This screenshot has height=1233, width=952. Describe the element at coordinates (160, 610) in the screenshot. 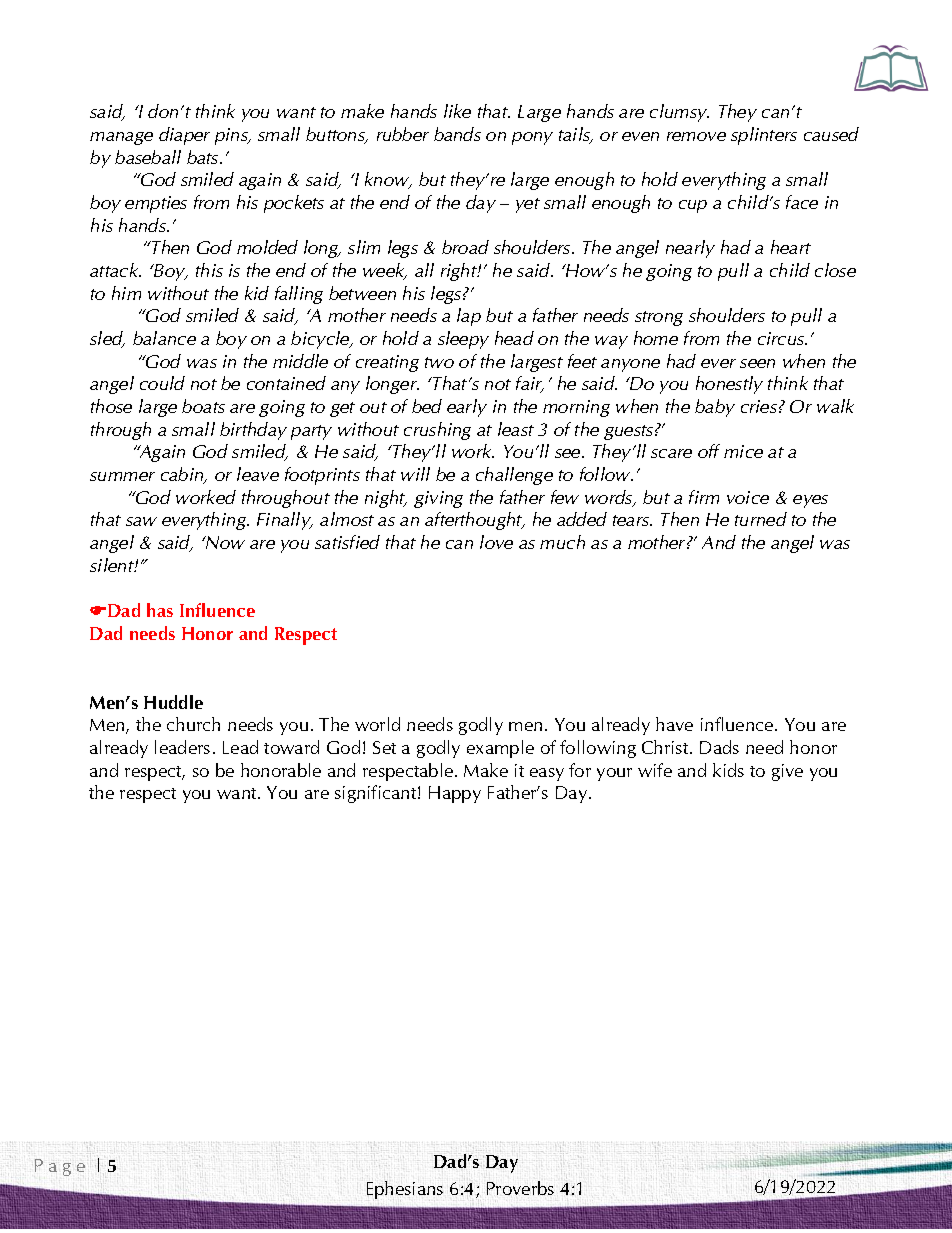

I see `has` at that location.
